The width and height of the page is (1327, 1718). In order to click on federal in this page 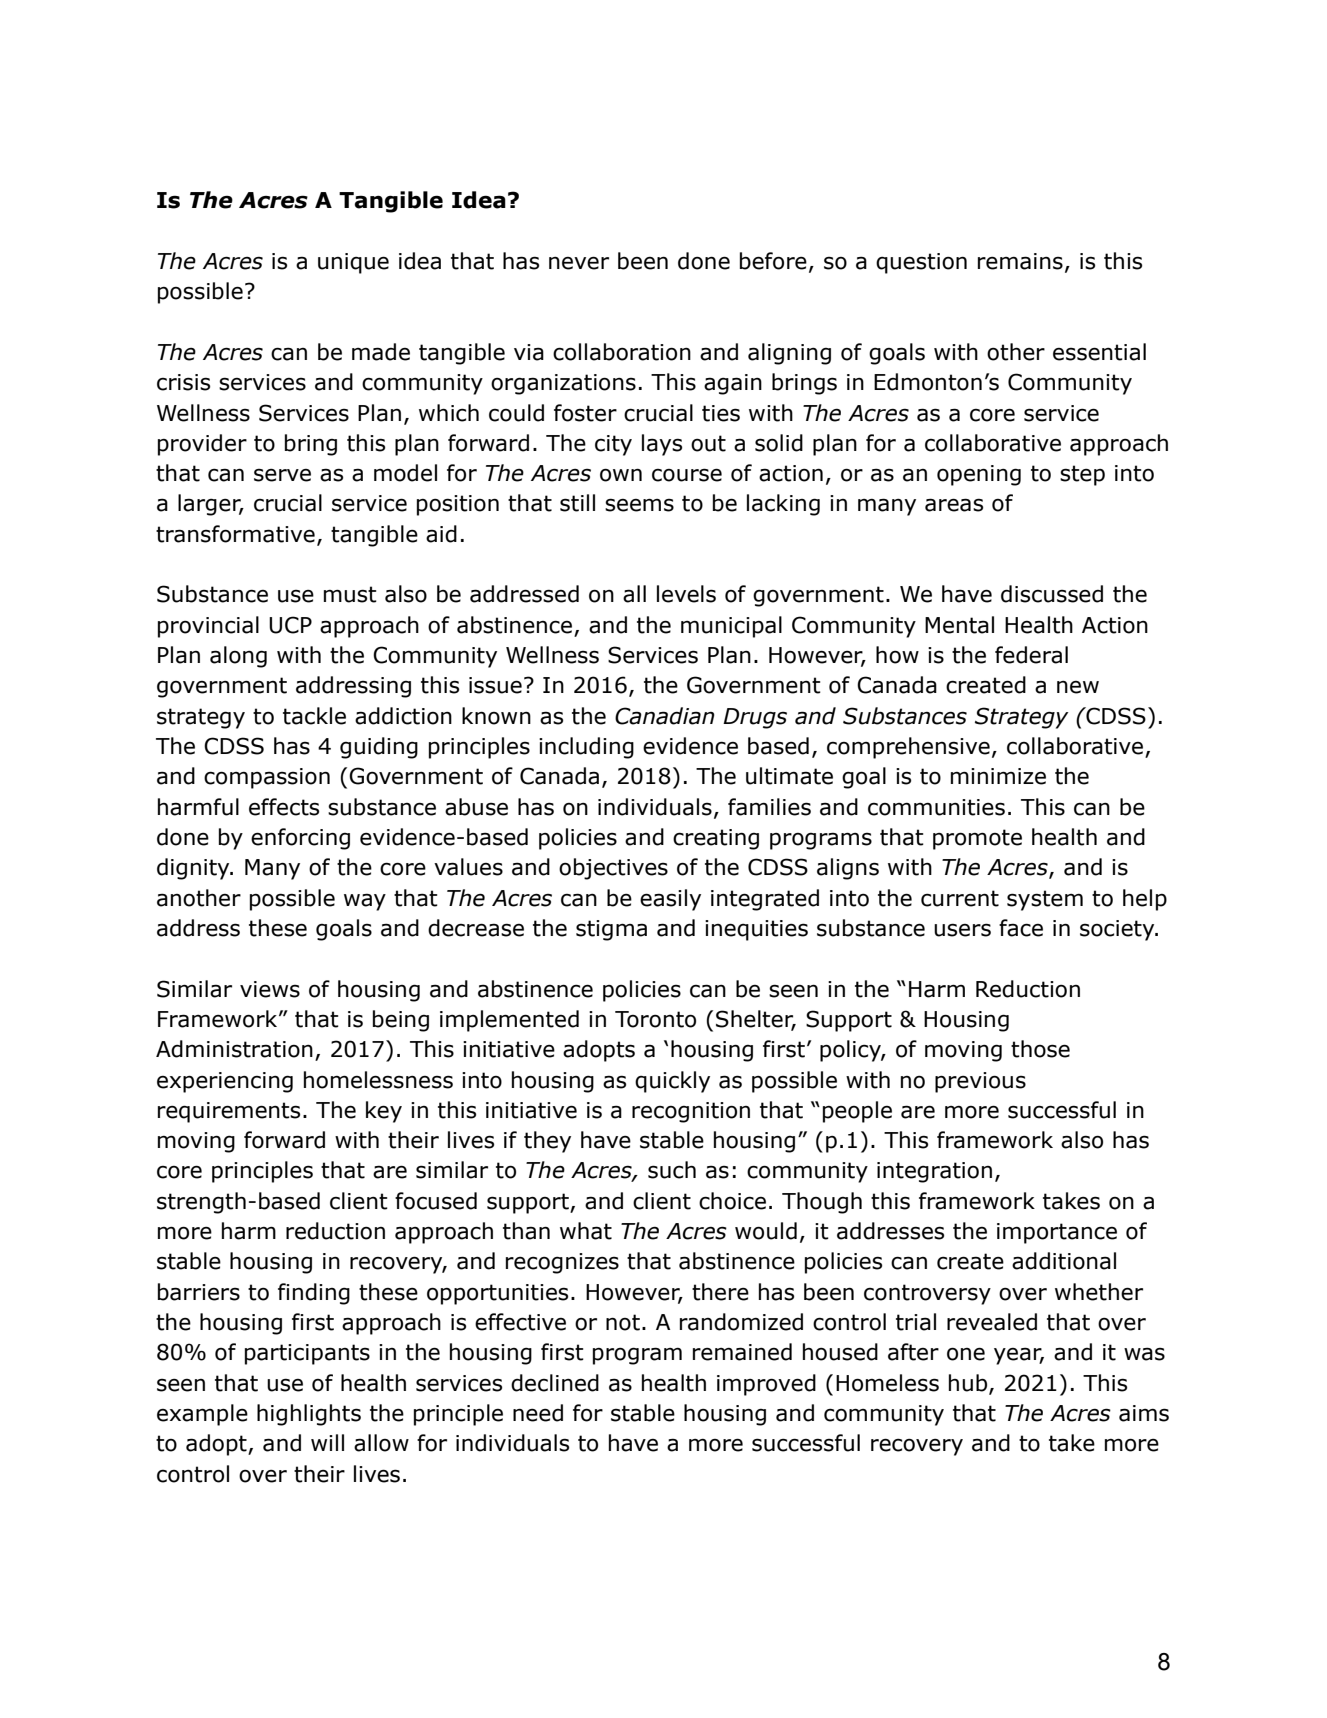, I will do `click(1031, 655)`.
